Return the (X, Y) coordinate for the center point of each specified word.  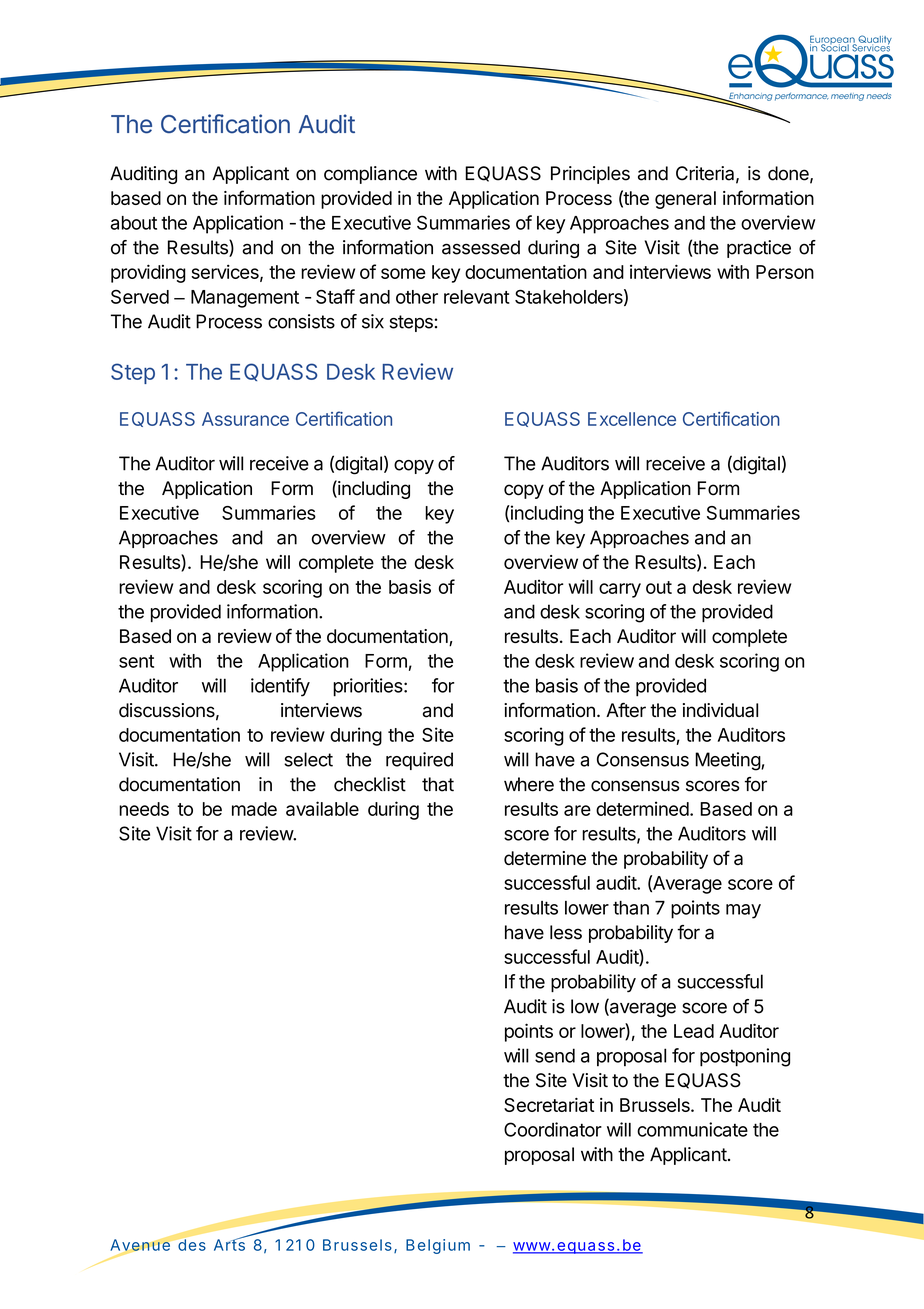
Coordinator (553, 1129)
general (685, 200)
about (134, 223)
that (438, 784)
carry (620, 590)
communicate (692, 1129)
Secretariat (549, 1105)
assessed (481, 247)
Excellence (632, 419)
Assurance (245, 419)
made (254, 809)
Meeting (728, 761)
